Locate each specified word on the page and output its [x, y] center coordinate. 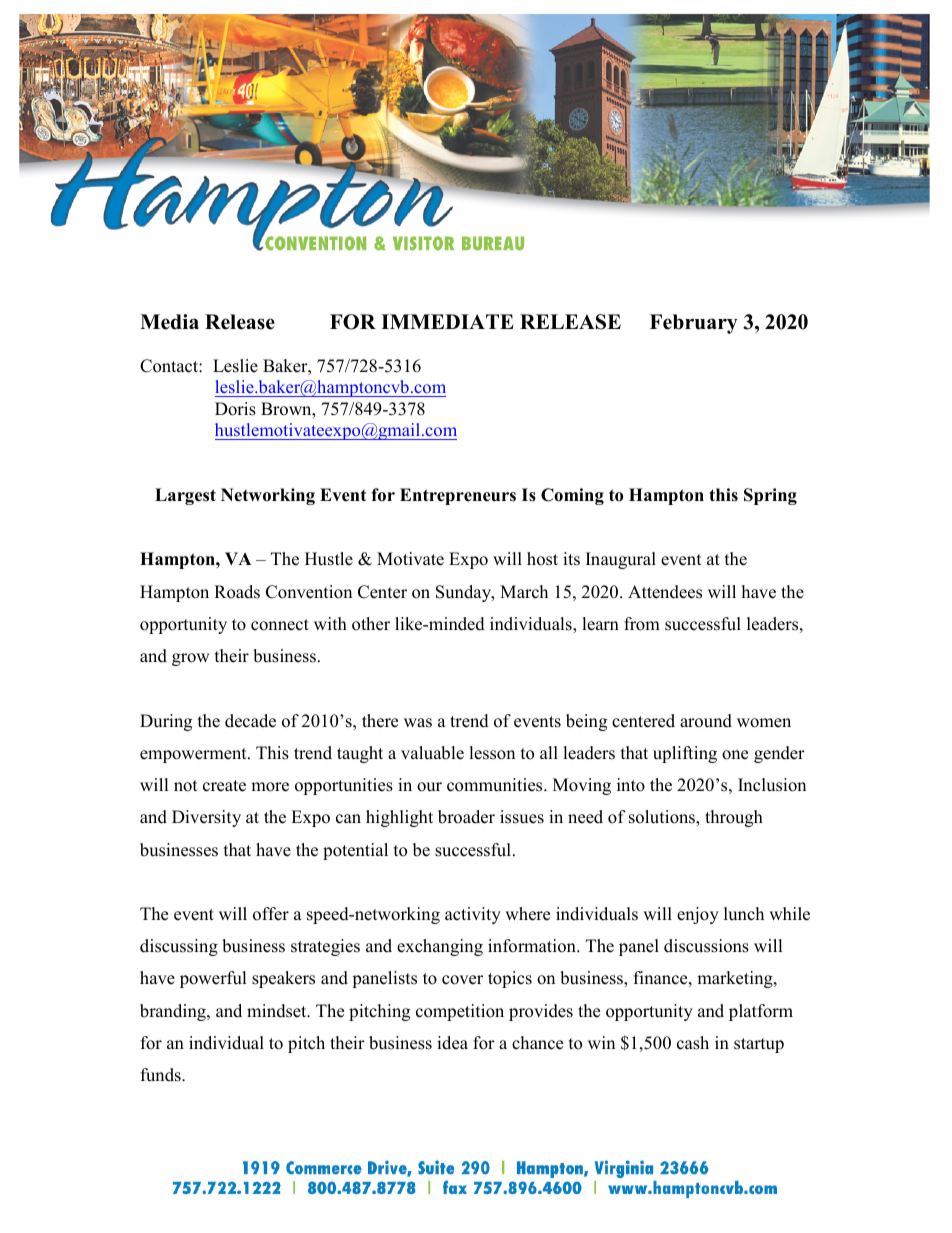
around [706, 721]
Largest [185, 496]
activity [473, 915]
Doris [235, 409]
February [694, 324]
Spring [770, 496]
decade [250, 721]
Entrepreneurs [458, 496]
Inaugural [621, 560]
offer [271, 914]
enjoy [698, 915]
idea [452, 1043]
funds [162, 1075]
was [418, 723]
